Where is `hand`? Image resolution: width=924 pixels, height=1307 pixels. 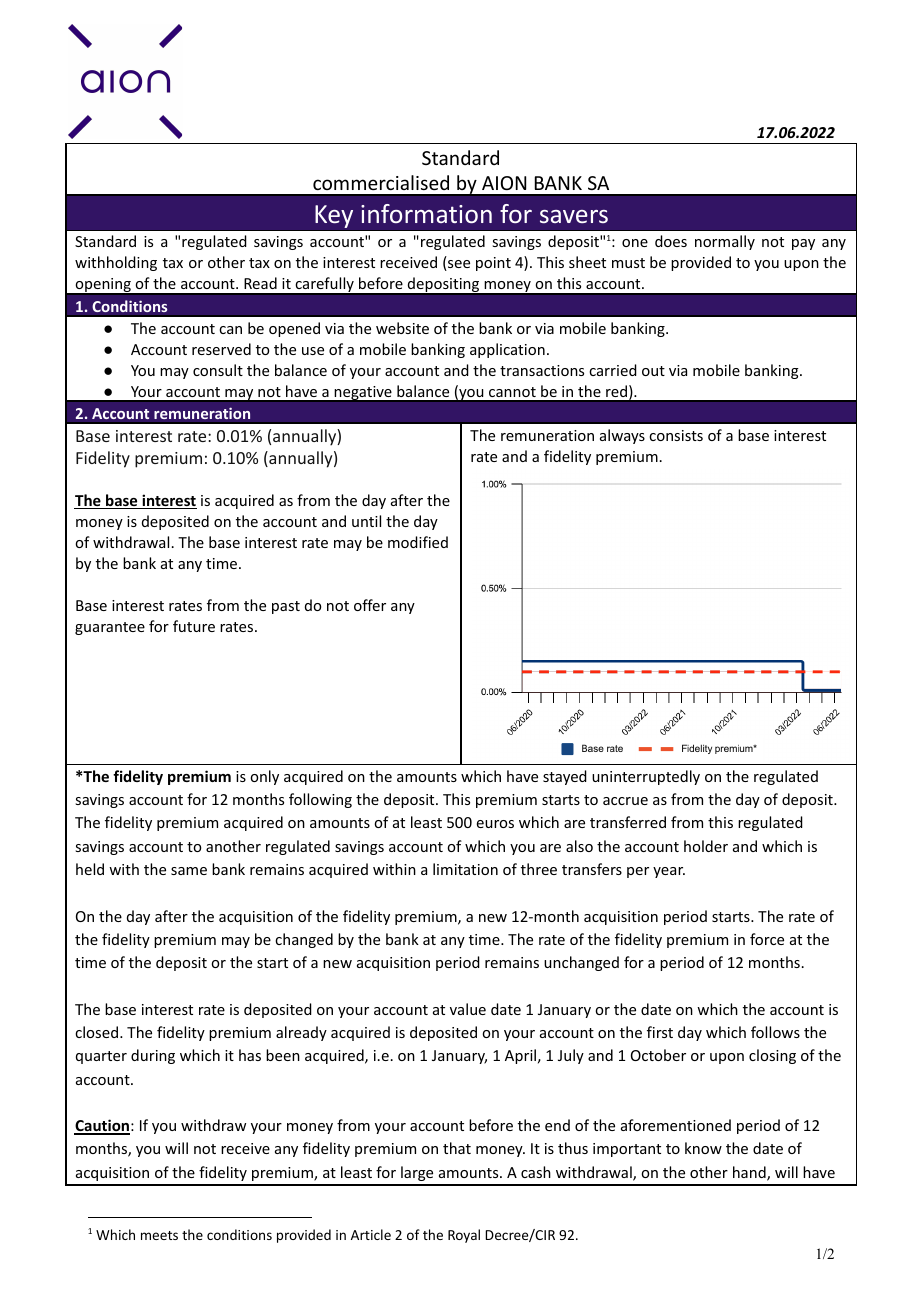
hand is located at coordinates (750, 1173).
